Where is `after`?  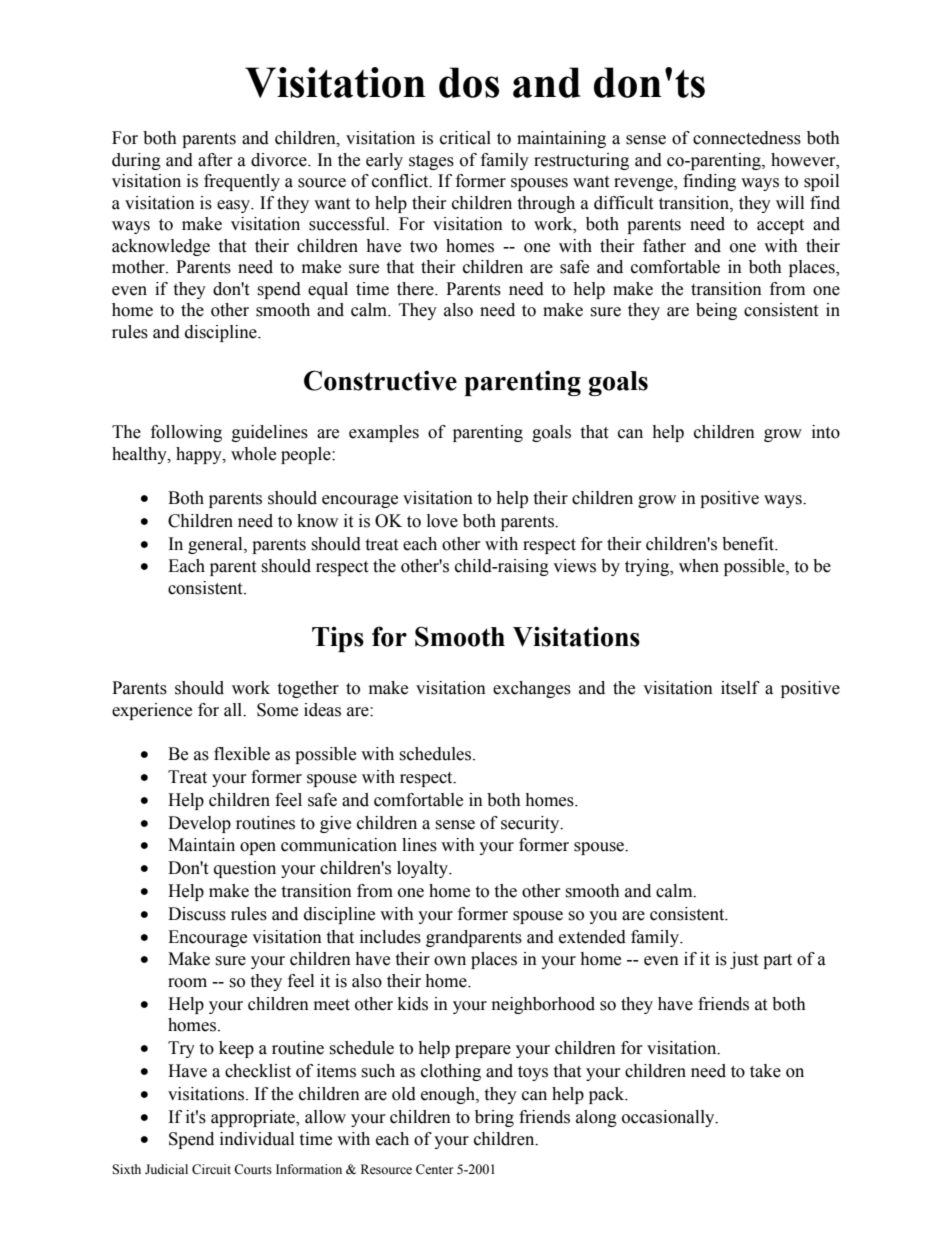 after is located at coordinates (215, 160).
